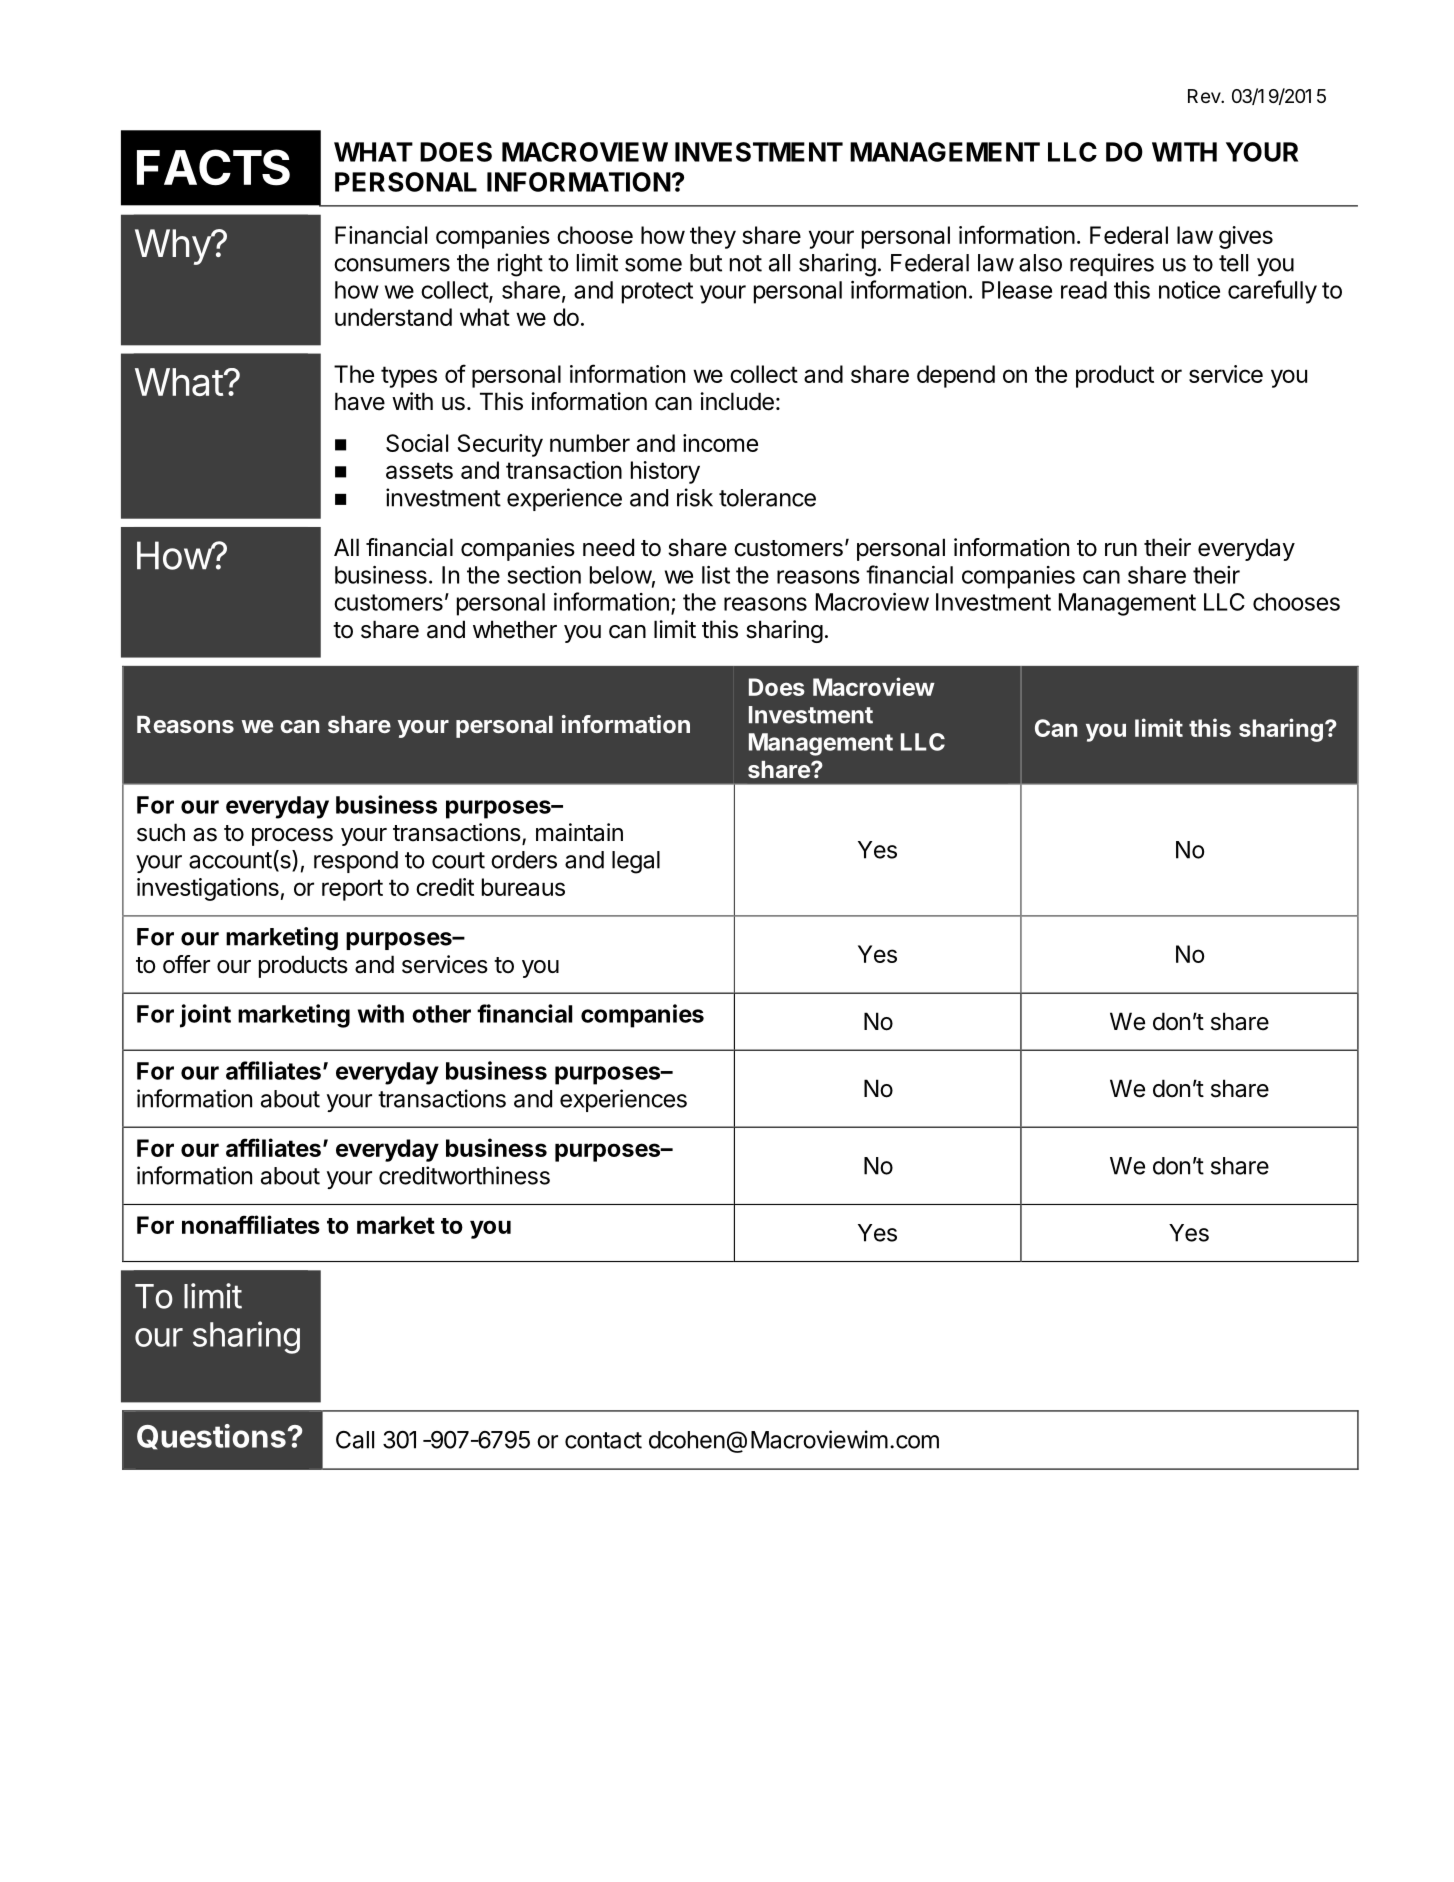 This page has width=1454, height=1882. What do you see at coordinates (1121, 549) in the page?
I see `run` at bounding box center [1121, 549].
